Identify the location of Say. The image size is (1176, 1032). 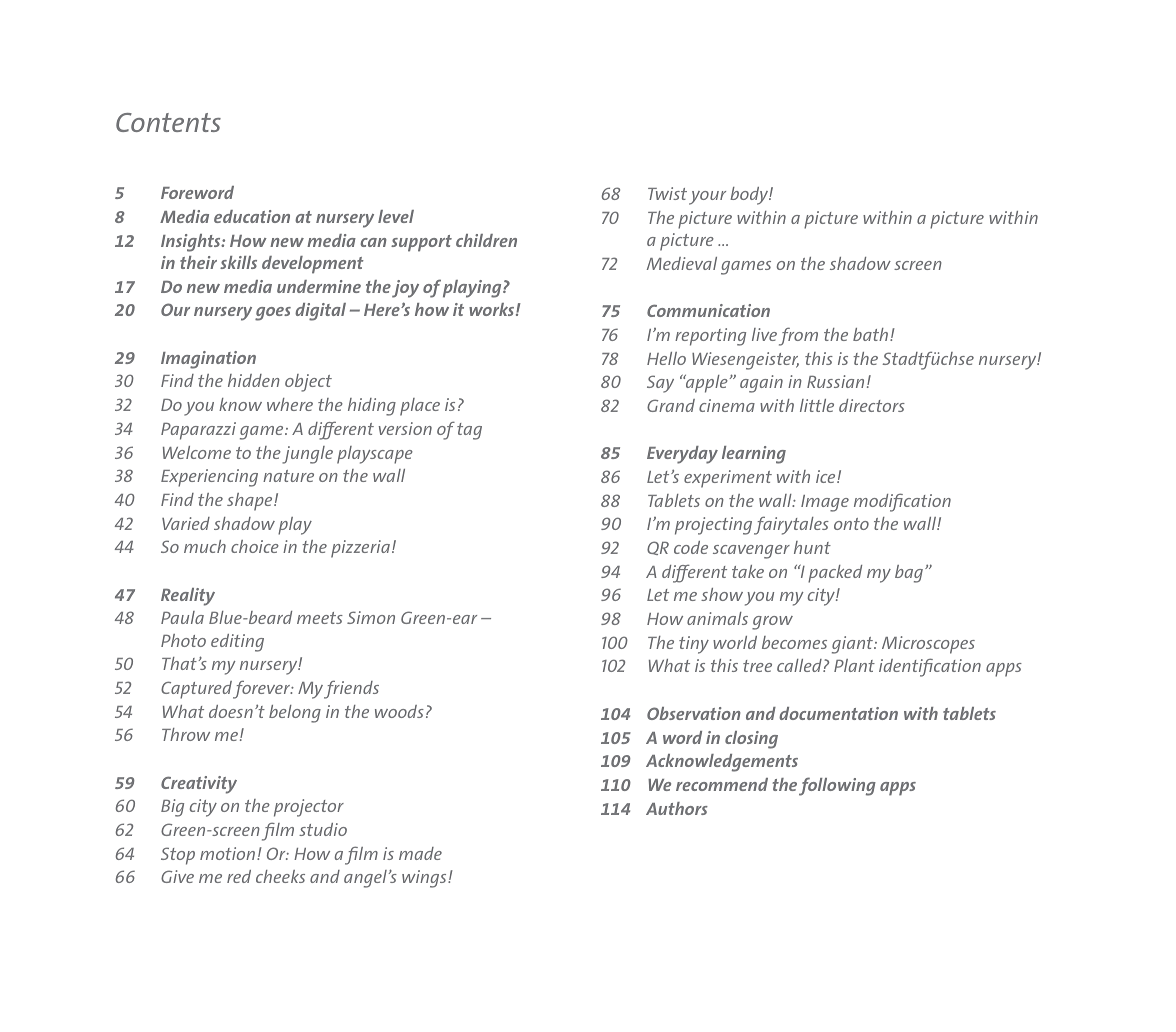
(660, 384).
